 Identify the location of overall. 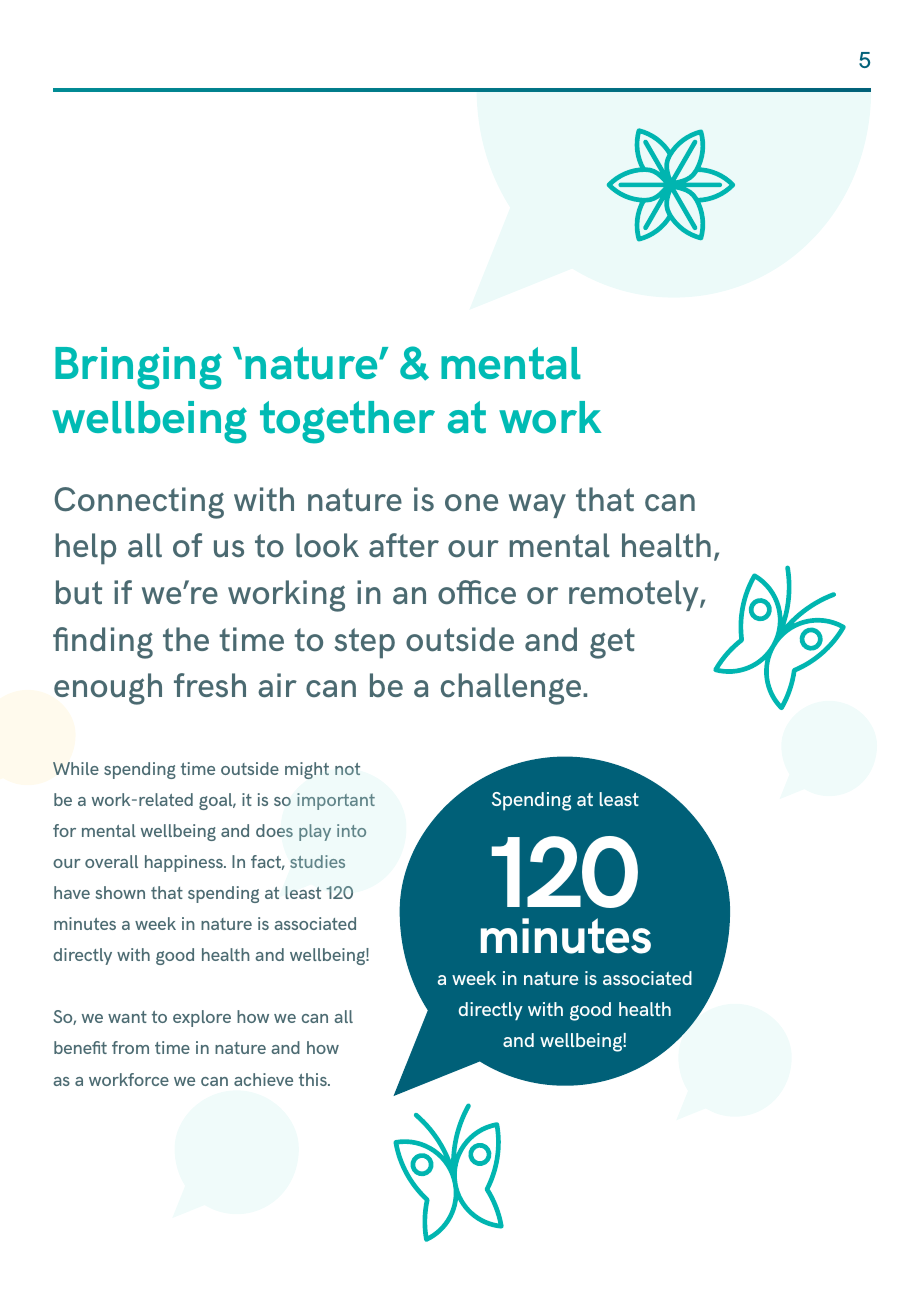
(111, 861).
